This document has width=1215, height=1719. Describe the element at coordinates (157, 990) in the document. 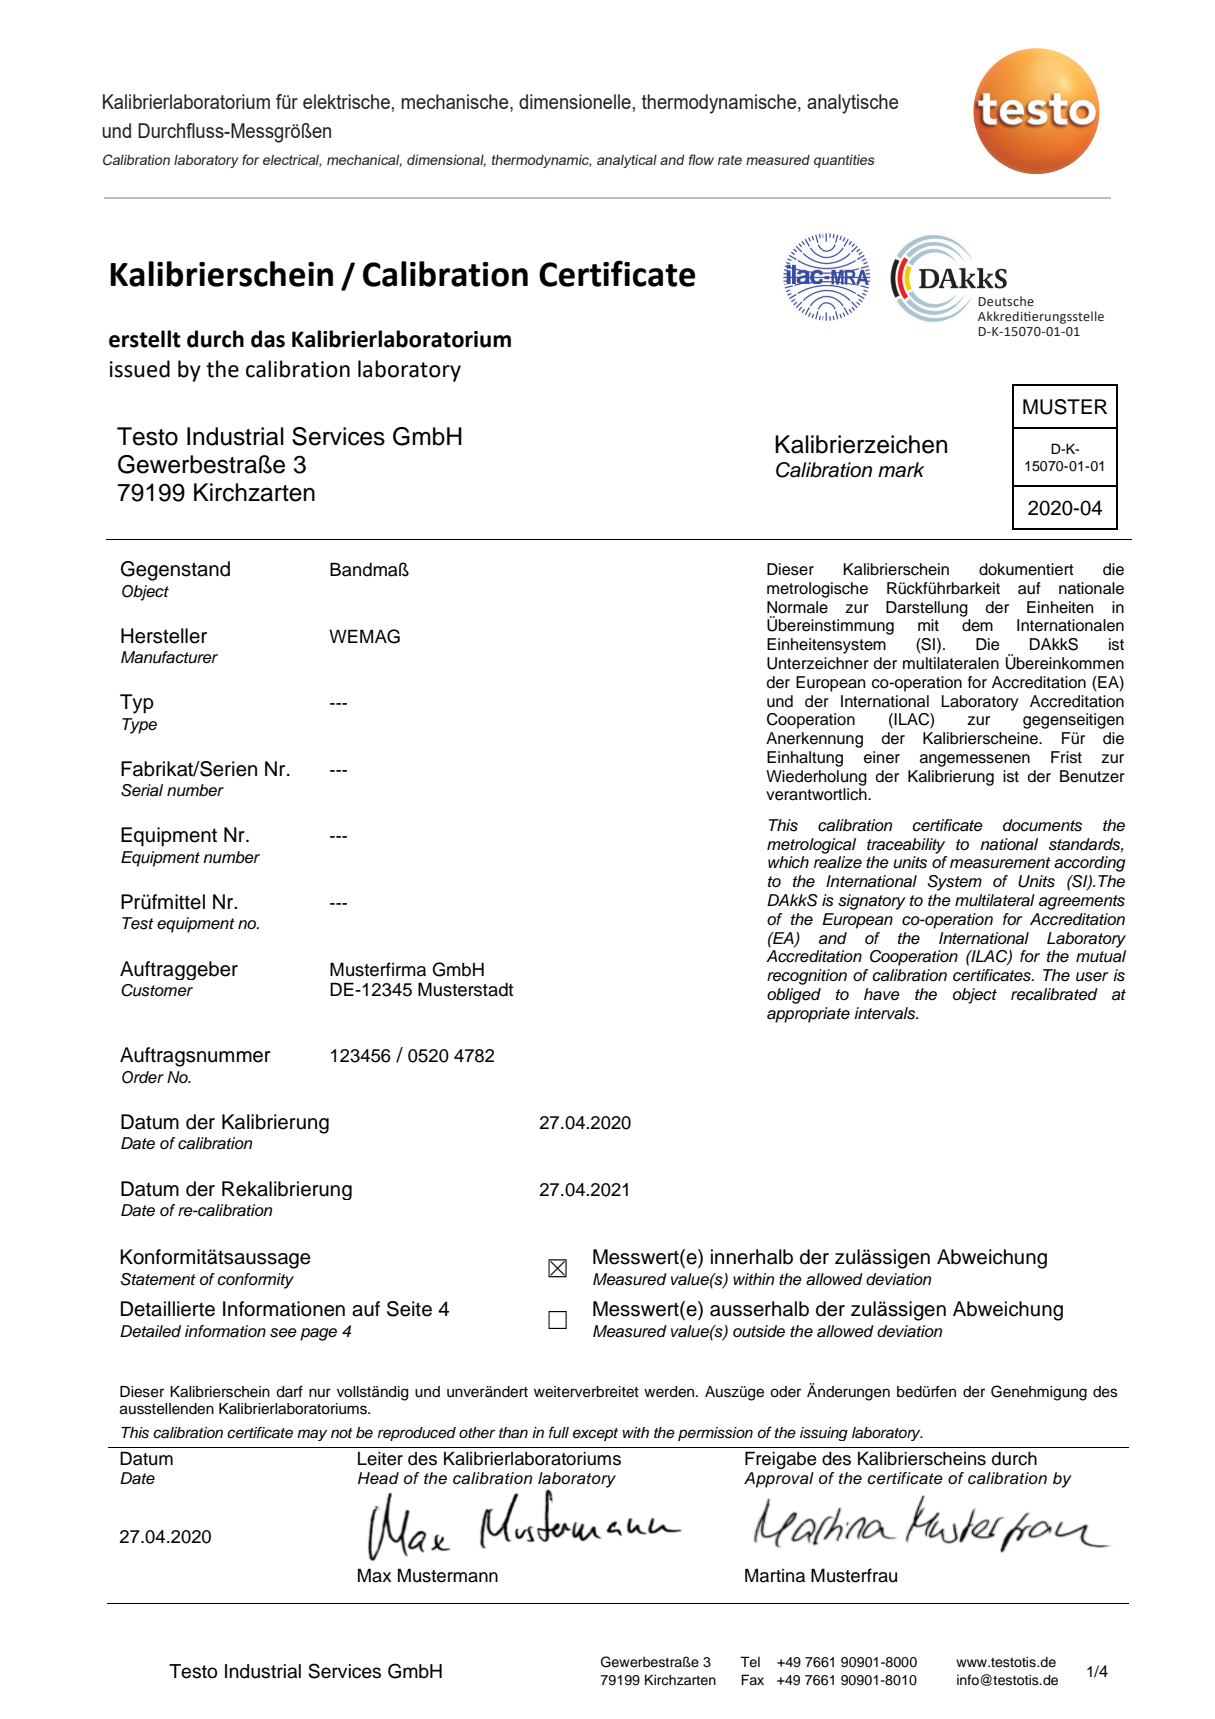

I see `Customer` at that location.
